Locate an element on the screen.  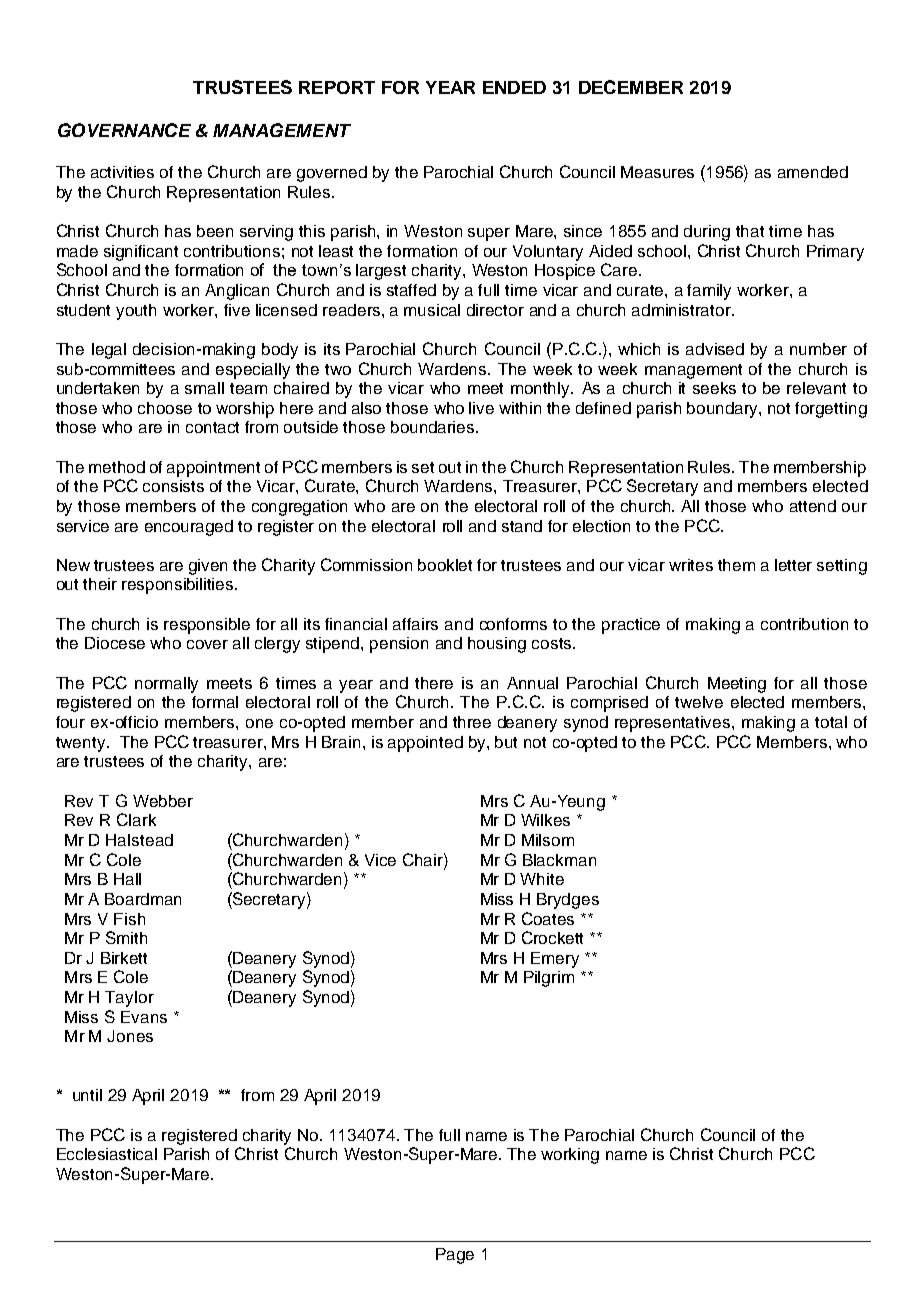
GOVERNANCE is located at coordinates (124, 130).
